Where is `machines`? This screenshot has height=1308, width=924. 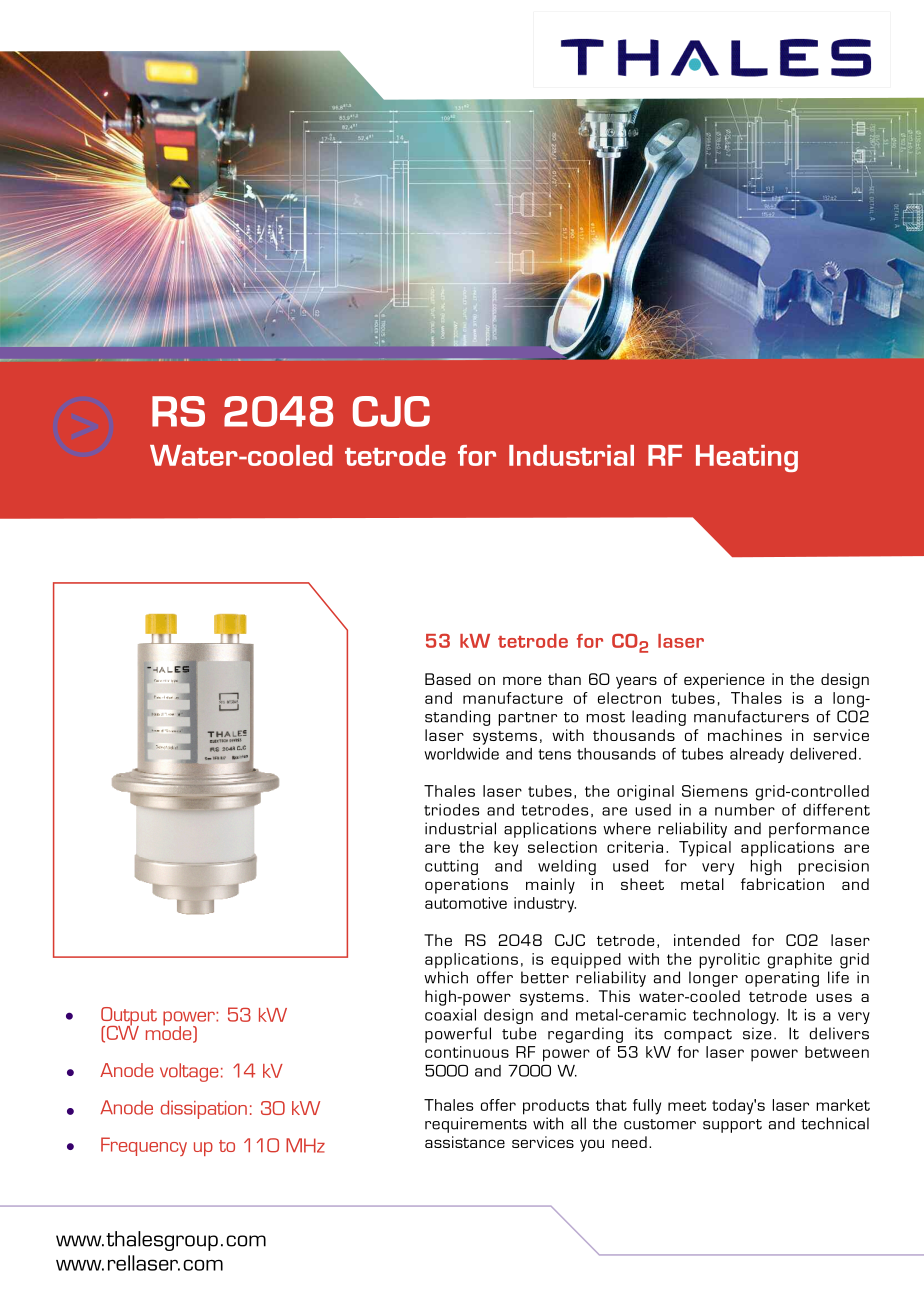 machines is located at coordinates (745, 735).
